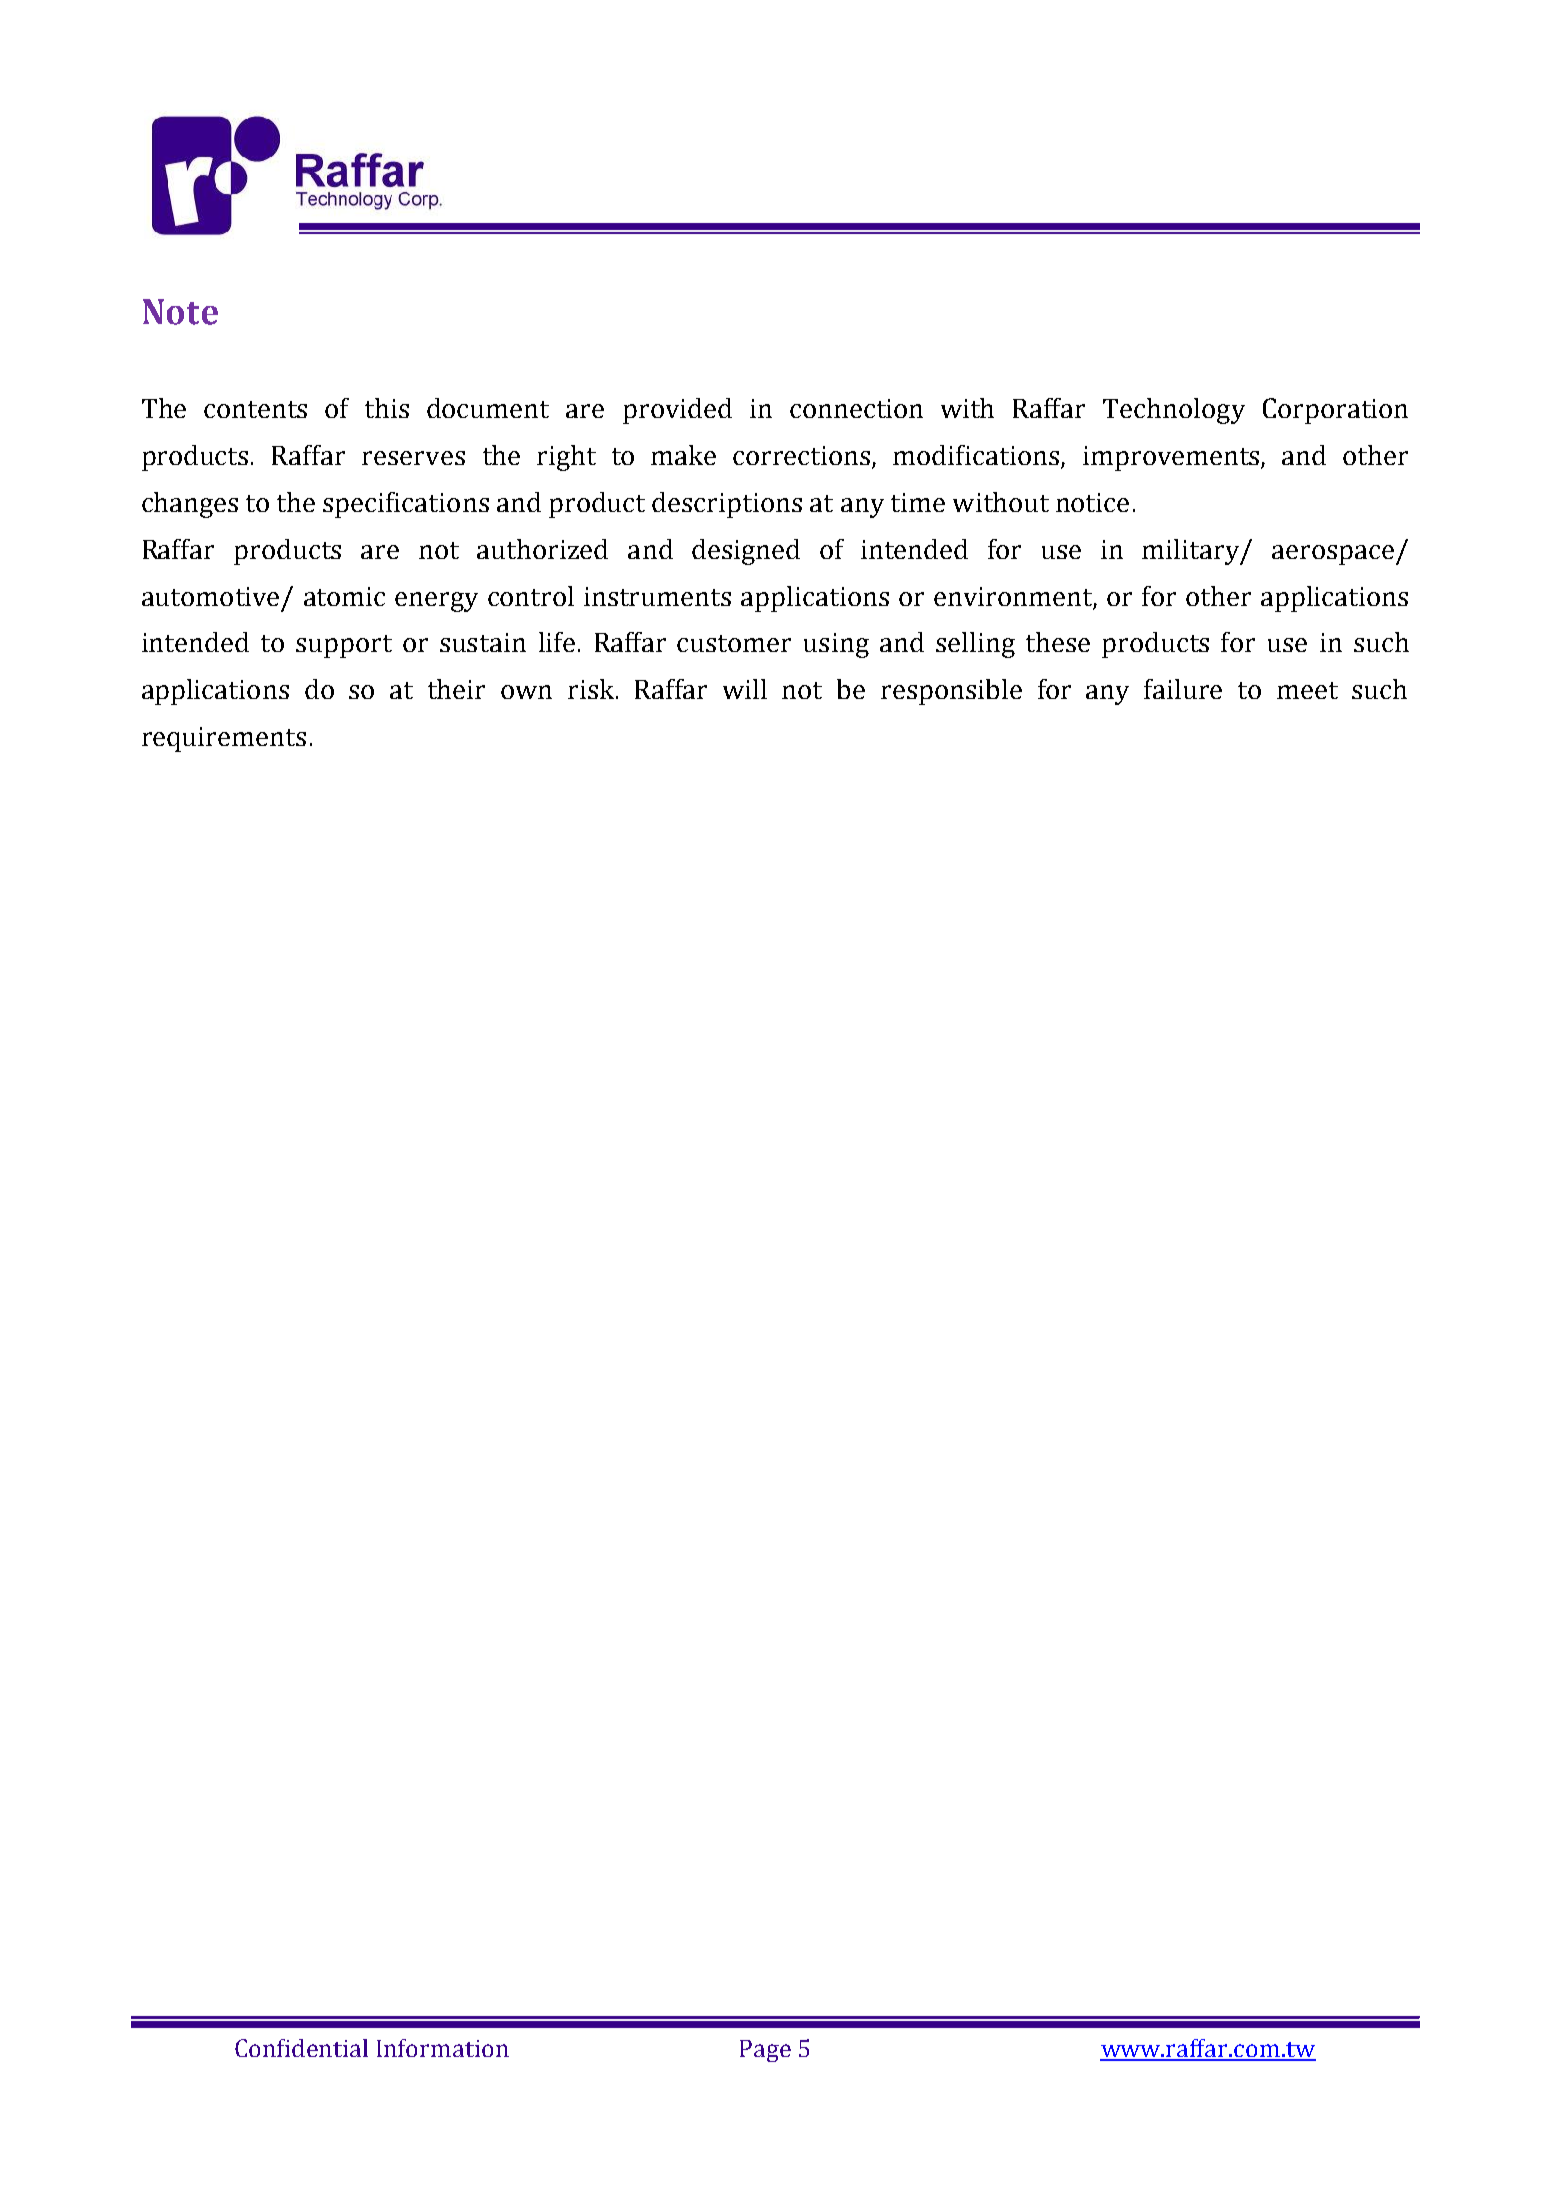  Describe the element at coordinates (224, 739) in the page. I see `requirements` at that location.
